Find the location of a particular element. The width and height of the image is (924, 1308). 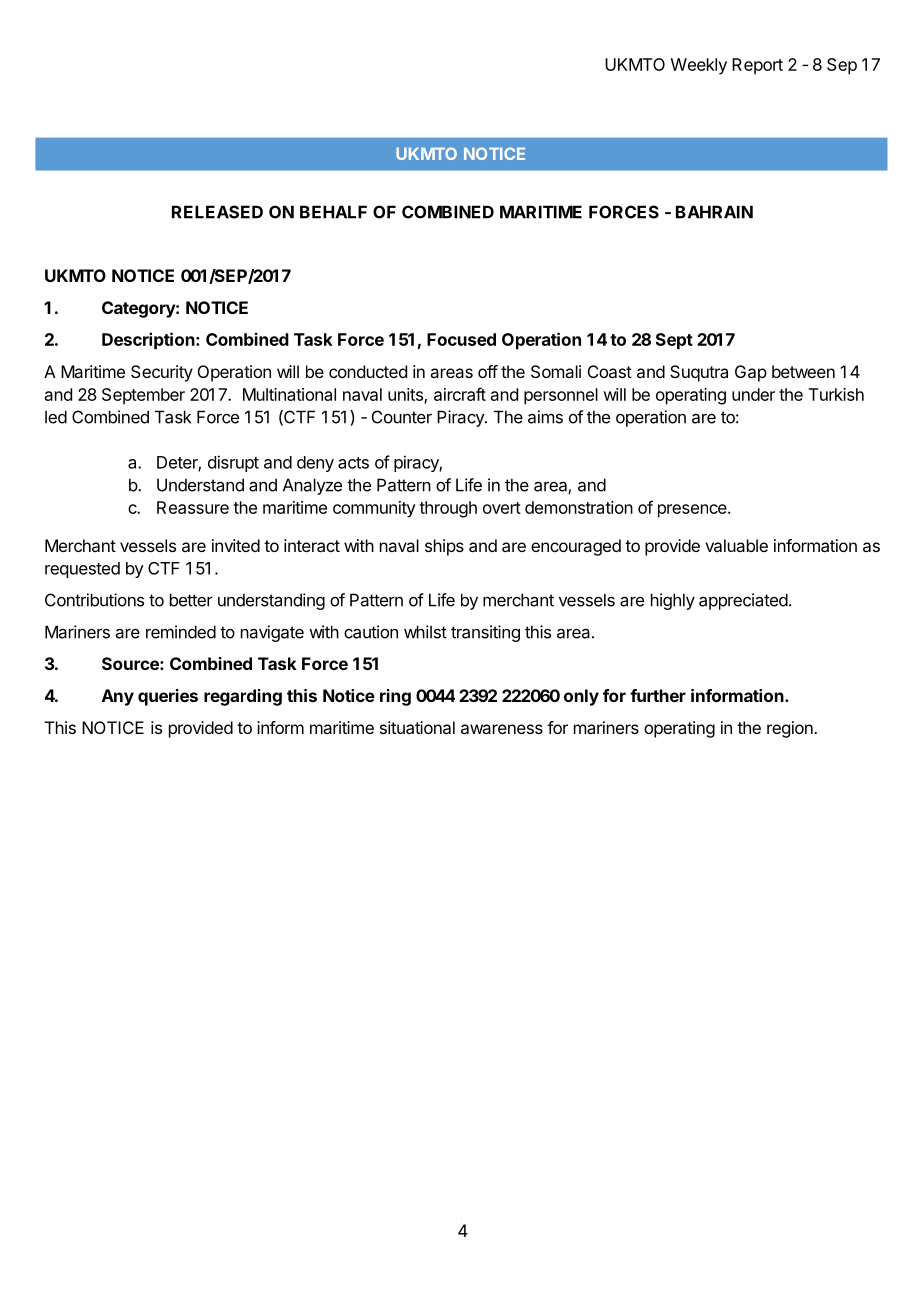

Gap is located at coordinates (751, 373).
